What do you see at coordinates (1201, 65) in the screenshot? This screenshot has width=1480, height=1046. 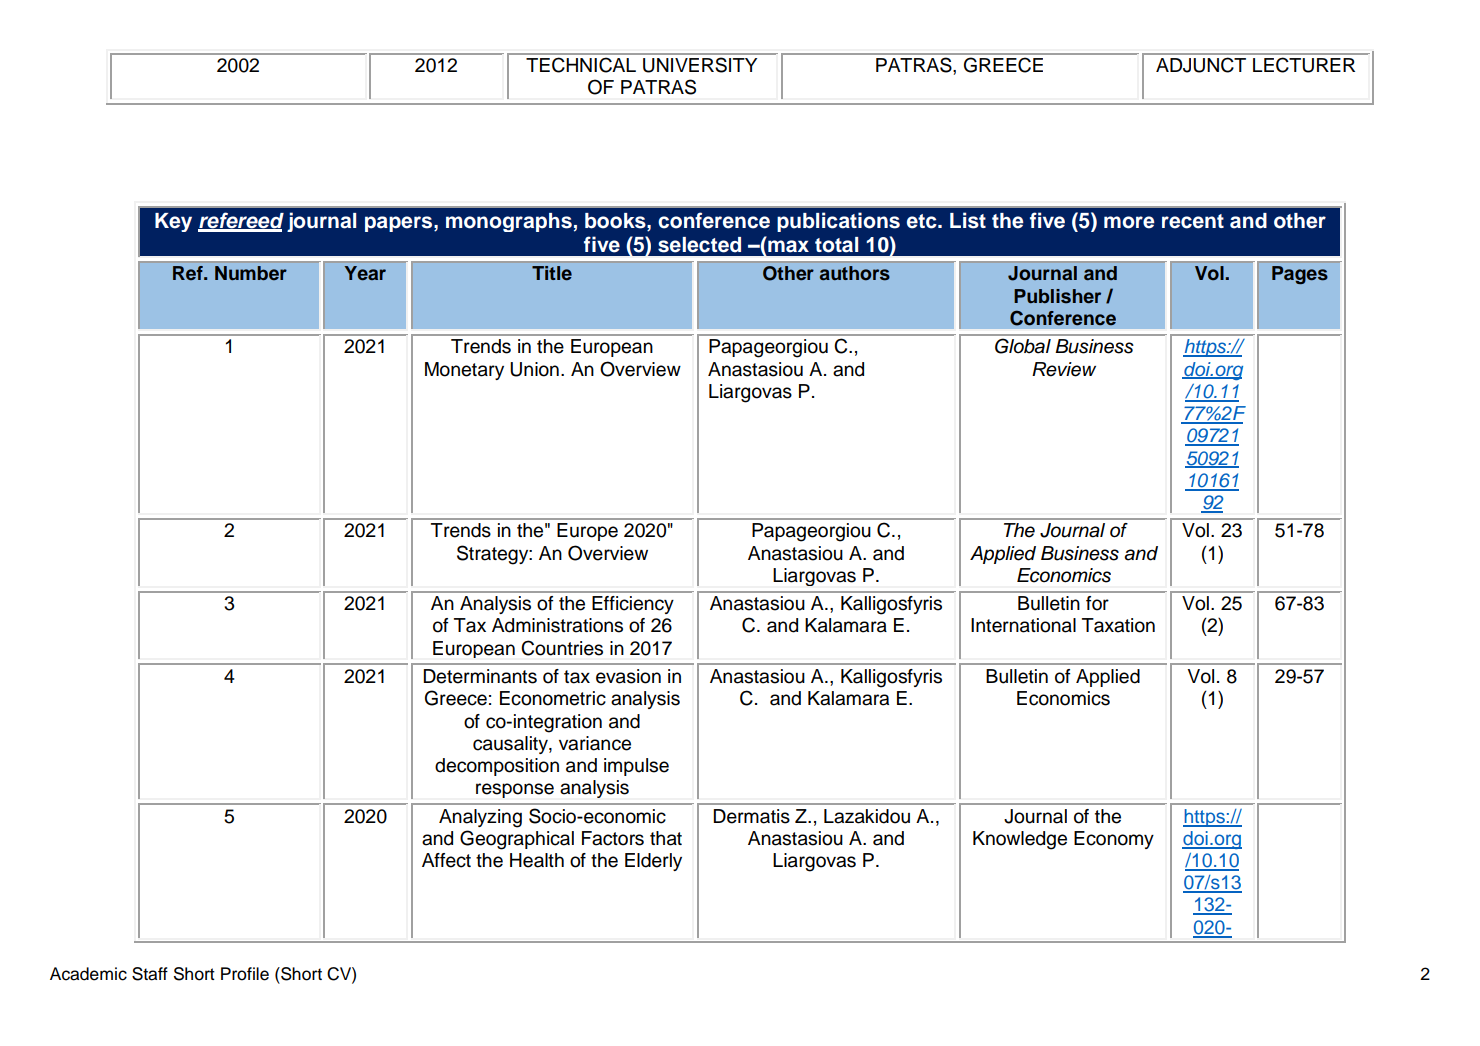 I see `ADJUNCT` at bounding box center [1201, 65].
